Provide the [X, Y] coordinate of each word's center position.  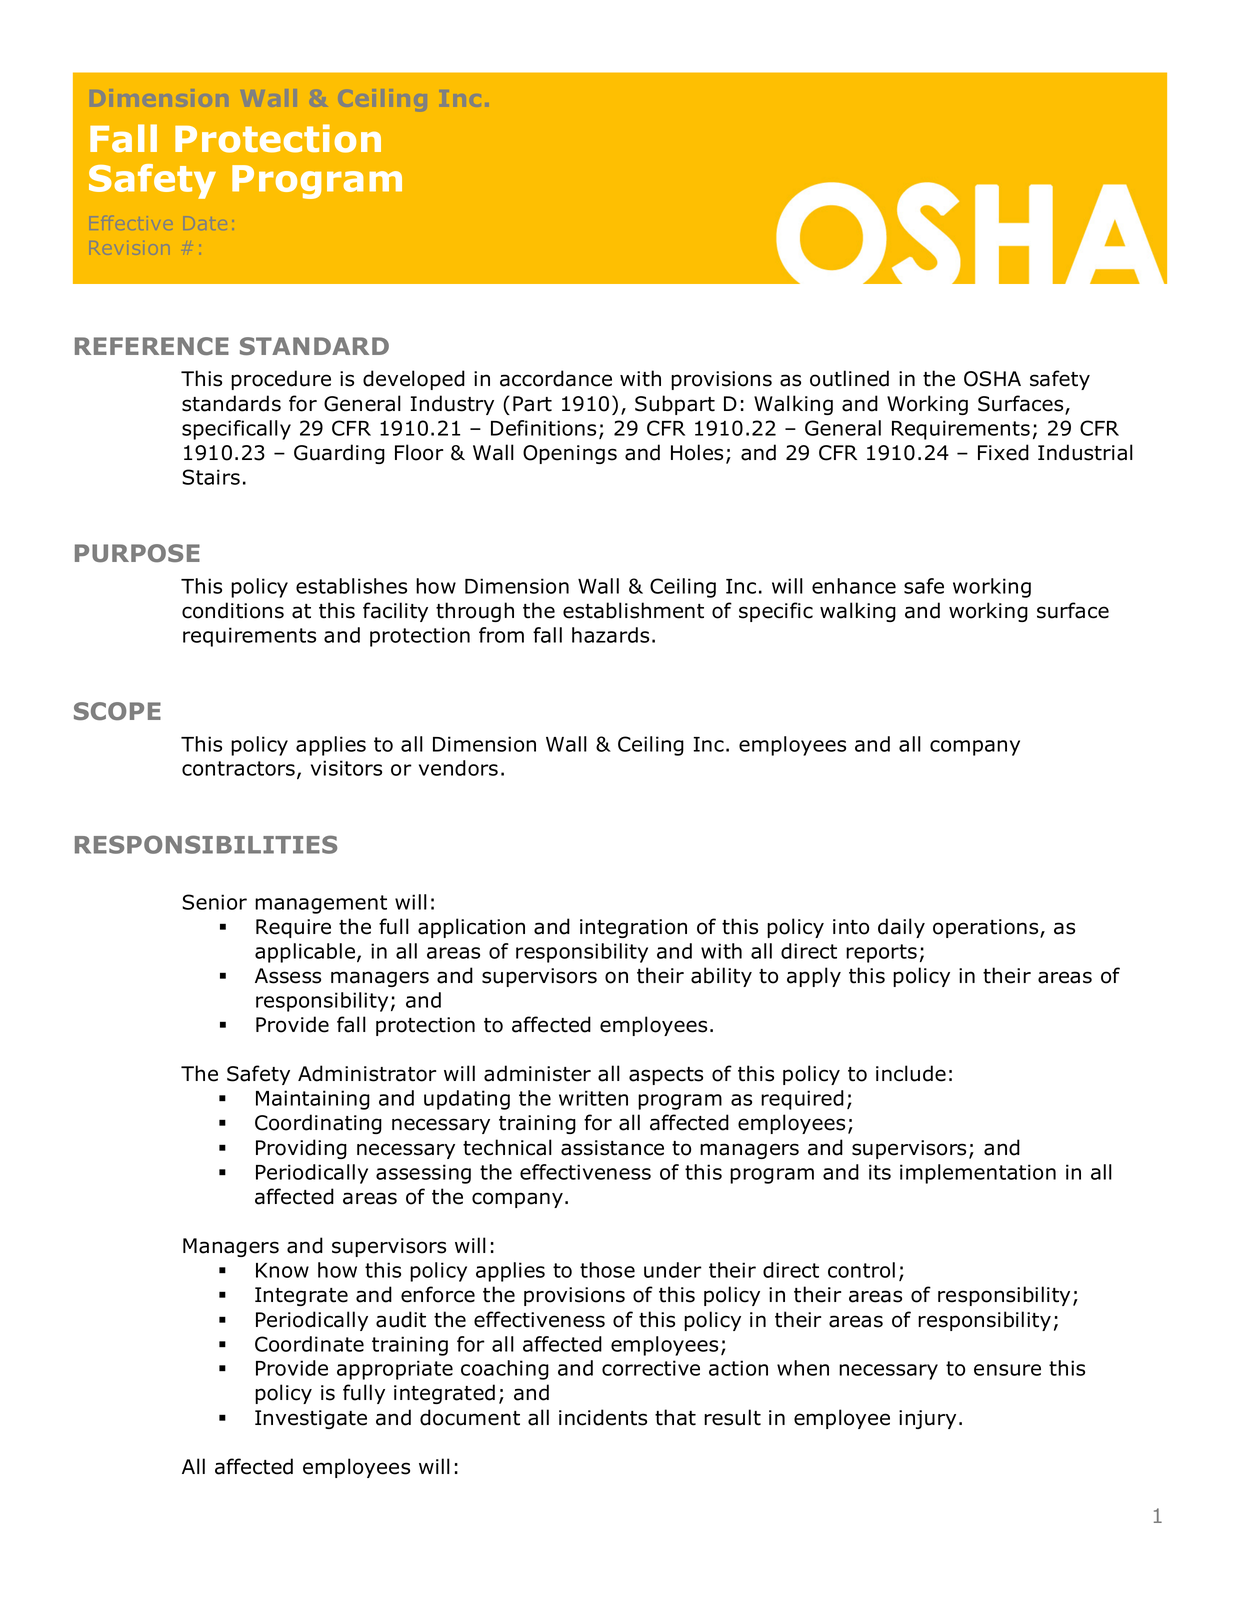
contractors [240, 770]
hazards [610, 635]
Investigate [311, 1419]
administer [537, 1073]
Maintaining [313, 1100]
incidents [603, 1417]
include [911, 1073]
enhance [854, 586]
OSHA [992, 379]
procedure [281, 380]
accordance [556, 378]
